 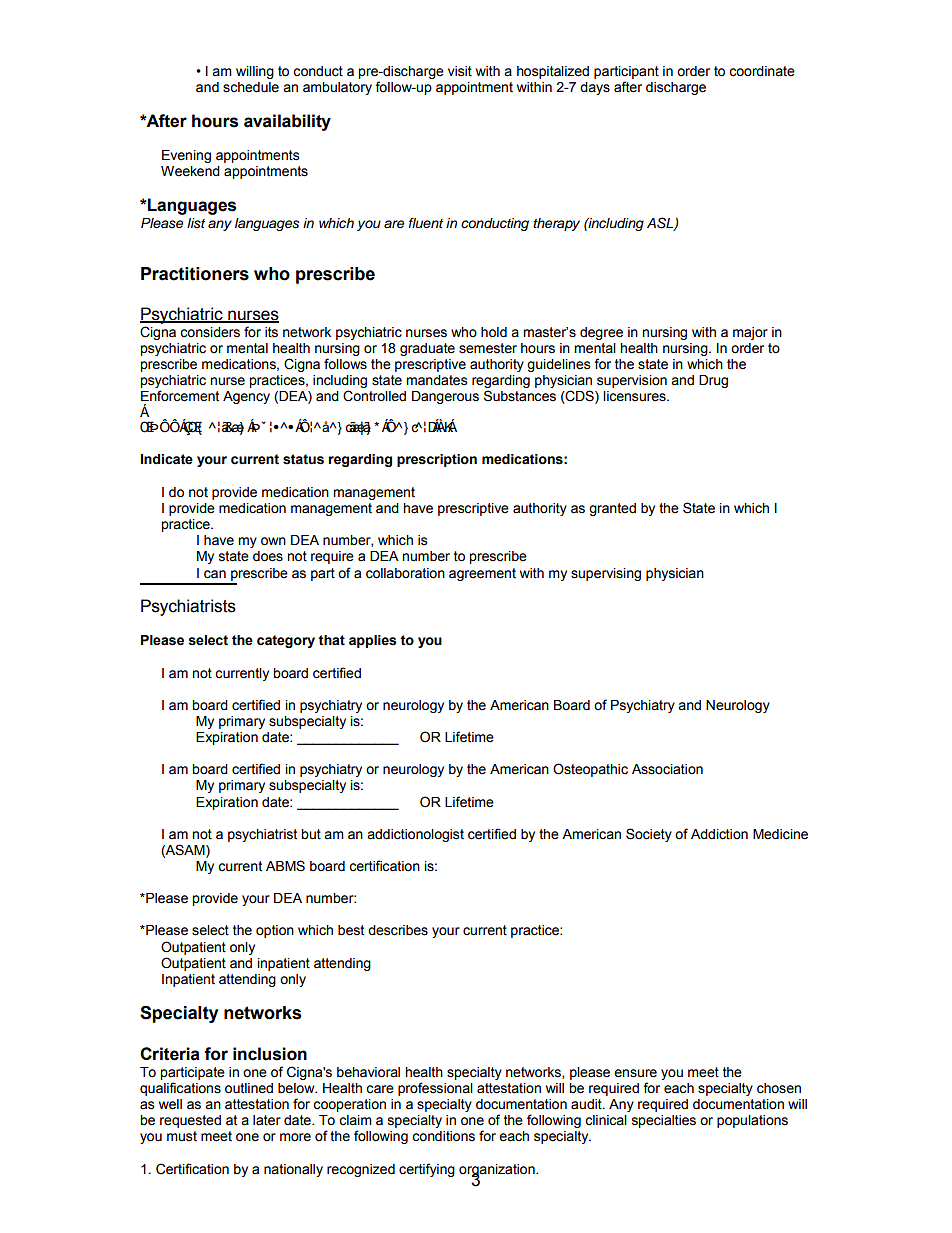 I want to click on hold, so click(x=494, y=332).
